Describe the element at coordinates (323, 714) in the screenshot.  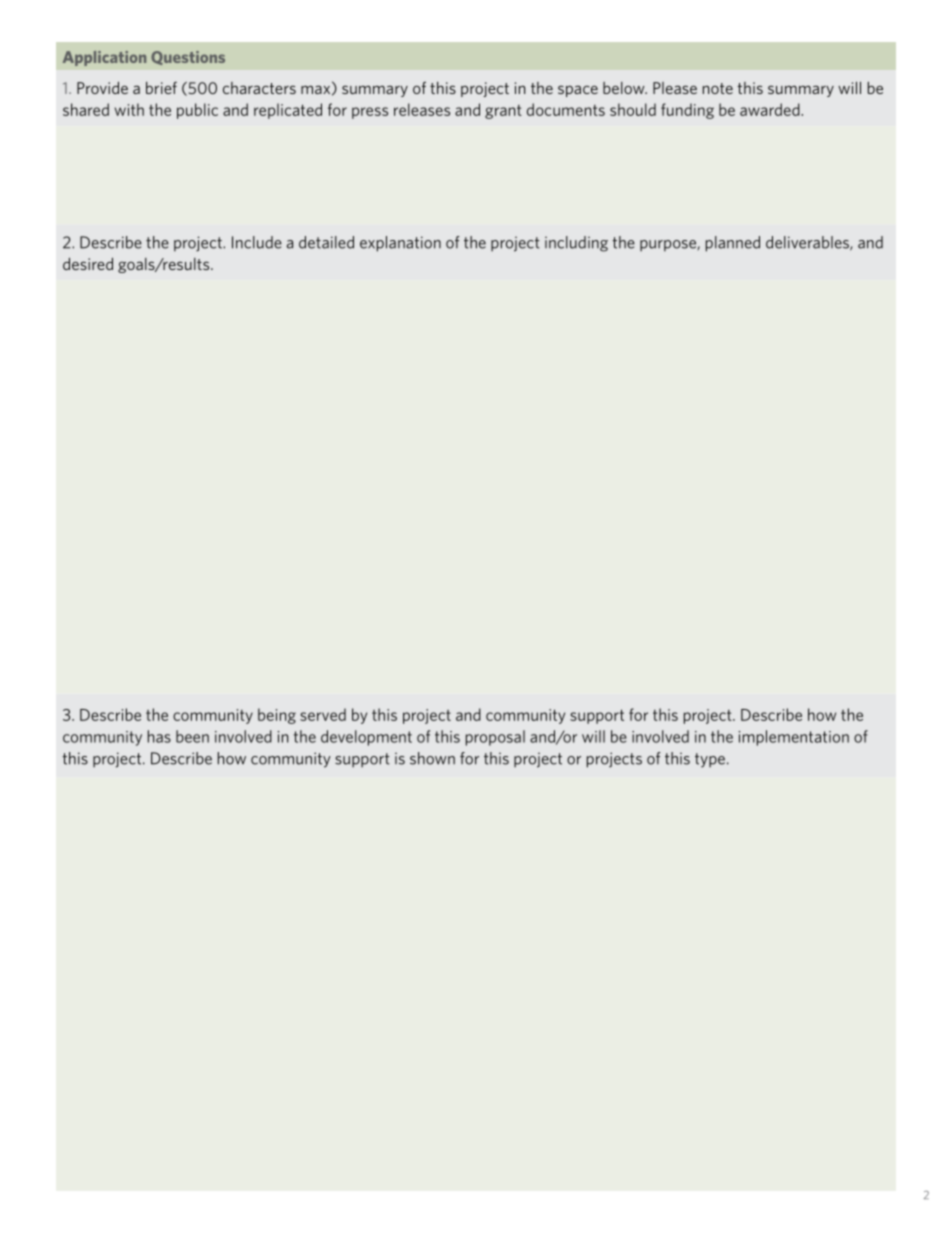
I see `served` at that location.
